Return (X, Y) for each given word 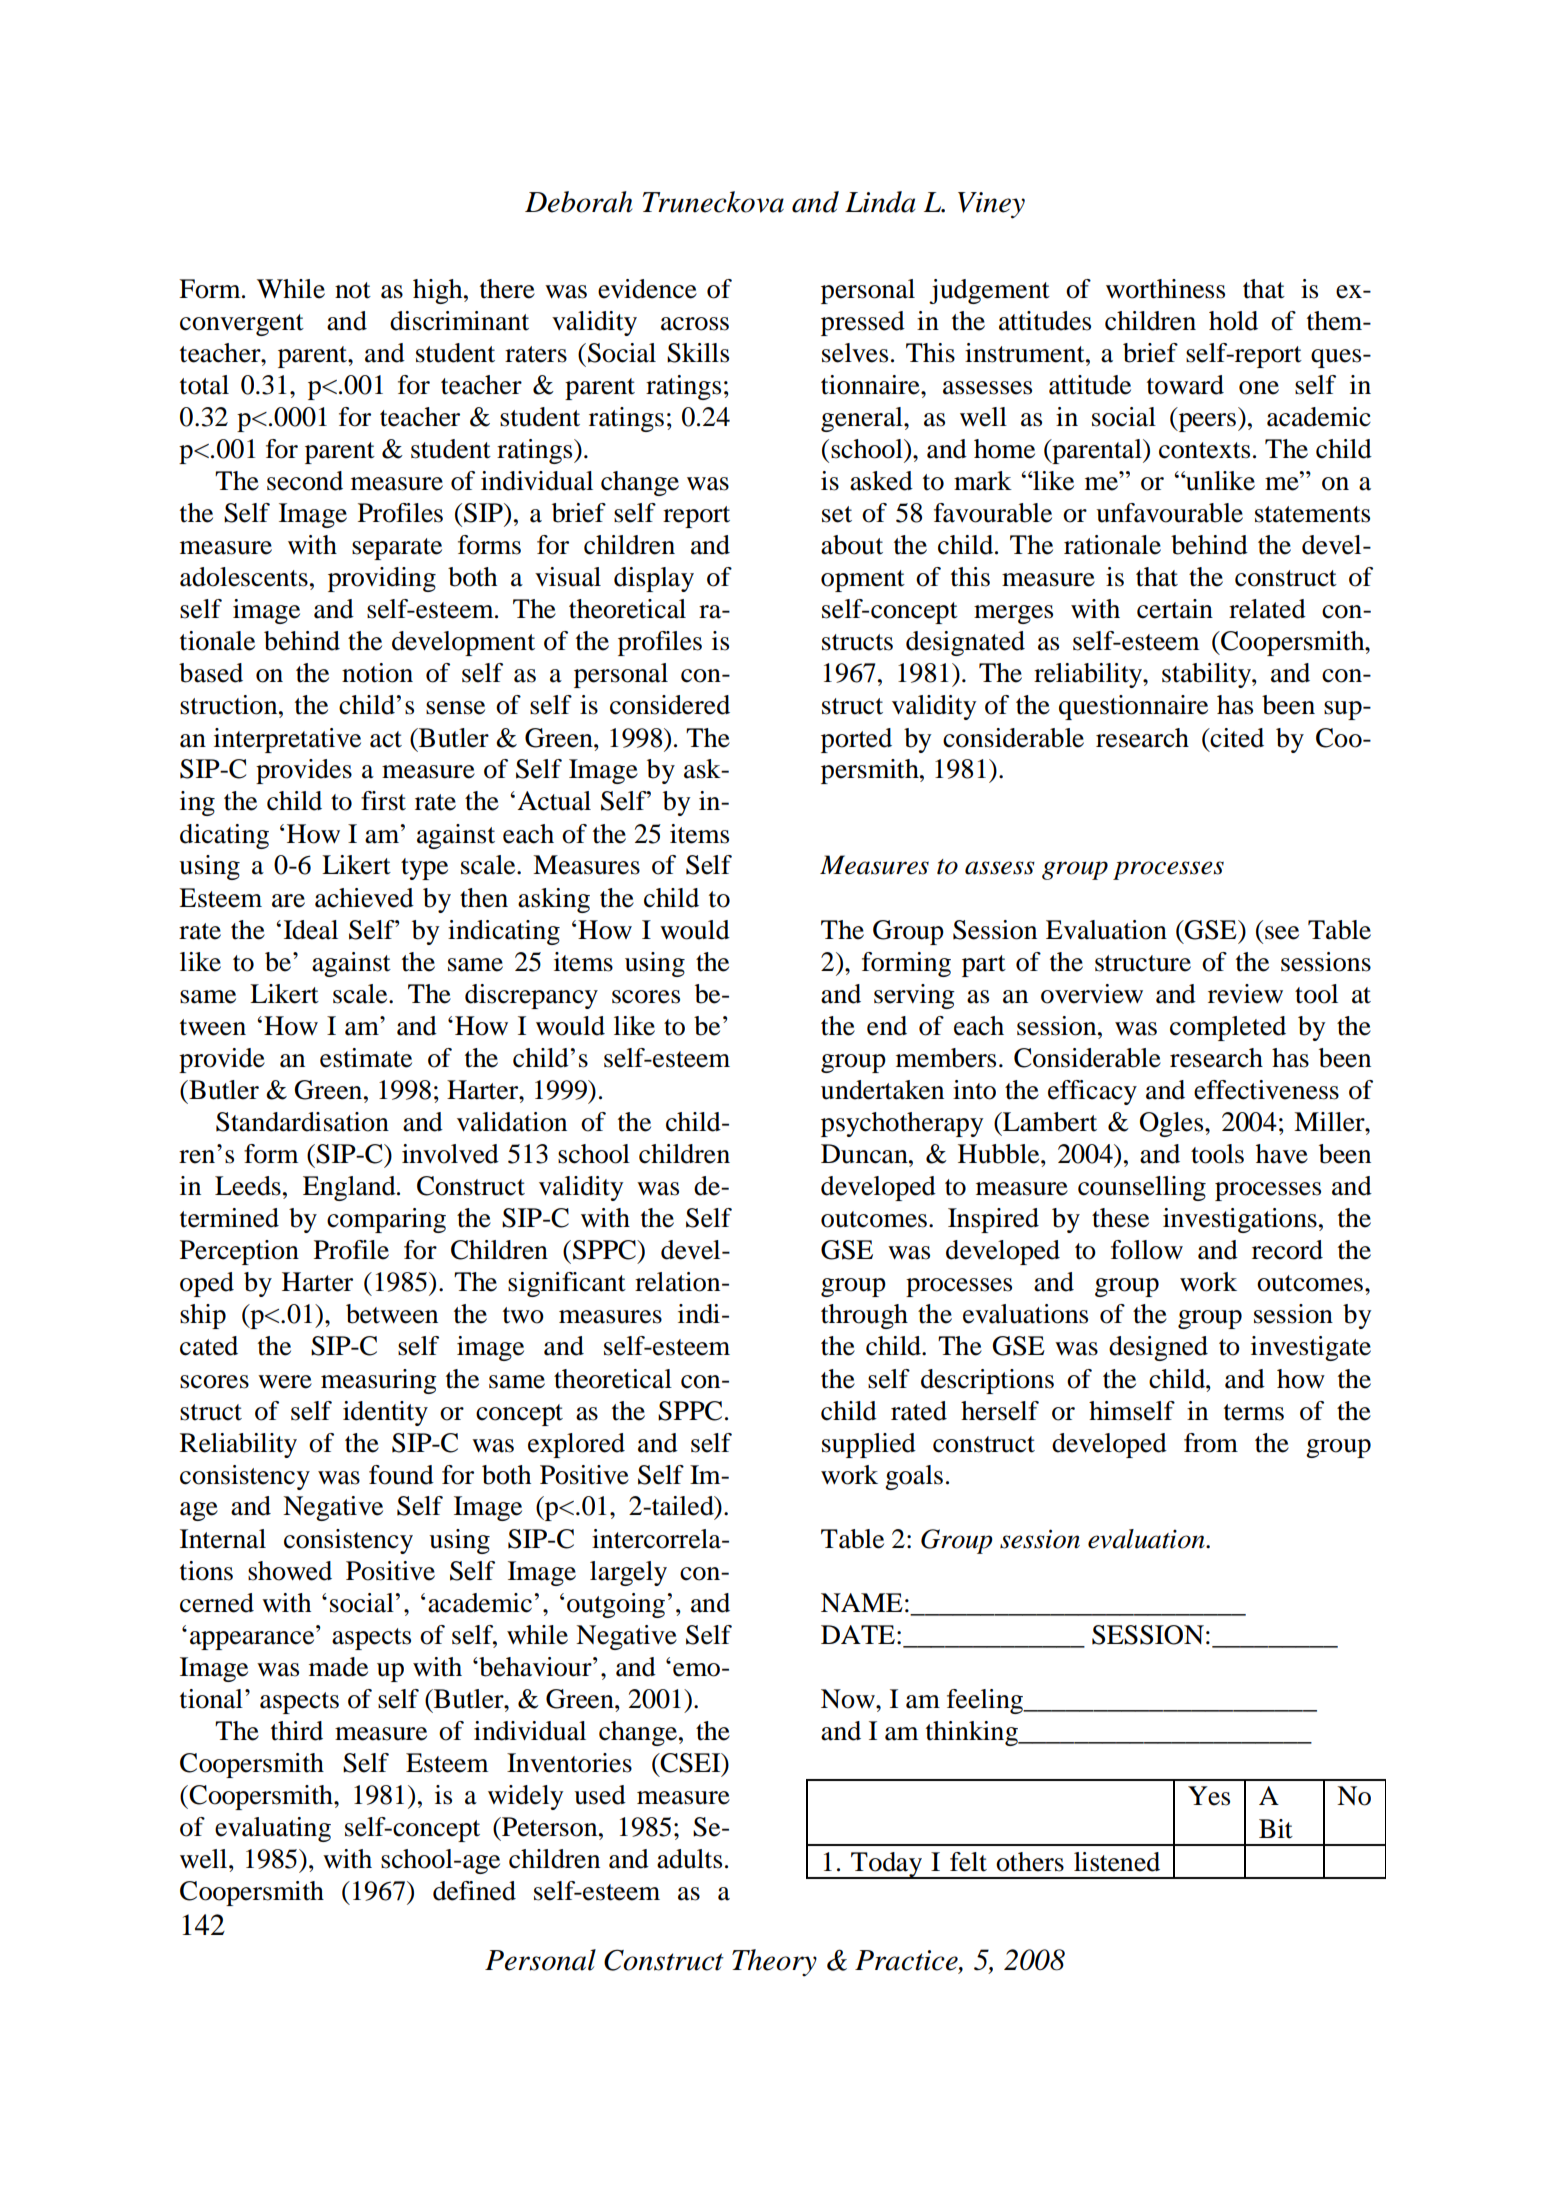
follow (1147, 1250)
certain (1175, 609)
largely (628, 1573)
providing (382, 579)
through (864, 1316)
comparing (386, 1220)
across (695, 324)
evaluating (273, 1829)
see (1282, 933)
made (338, 1667)
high (439, 291)
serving (914, 996)
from (1211, 1443)
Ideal (311, 930)
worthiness (1165, 289)
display (654, 579)
